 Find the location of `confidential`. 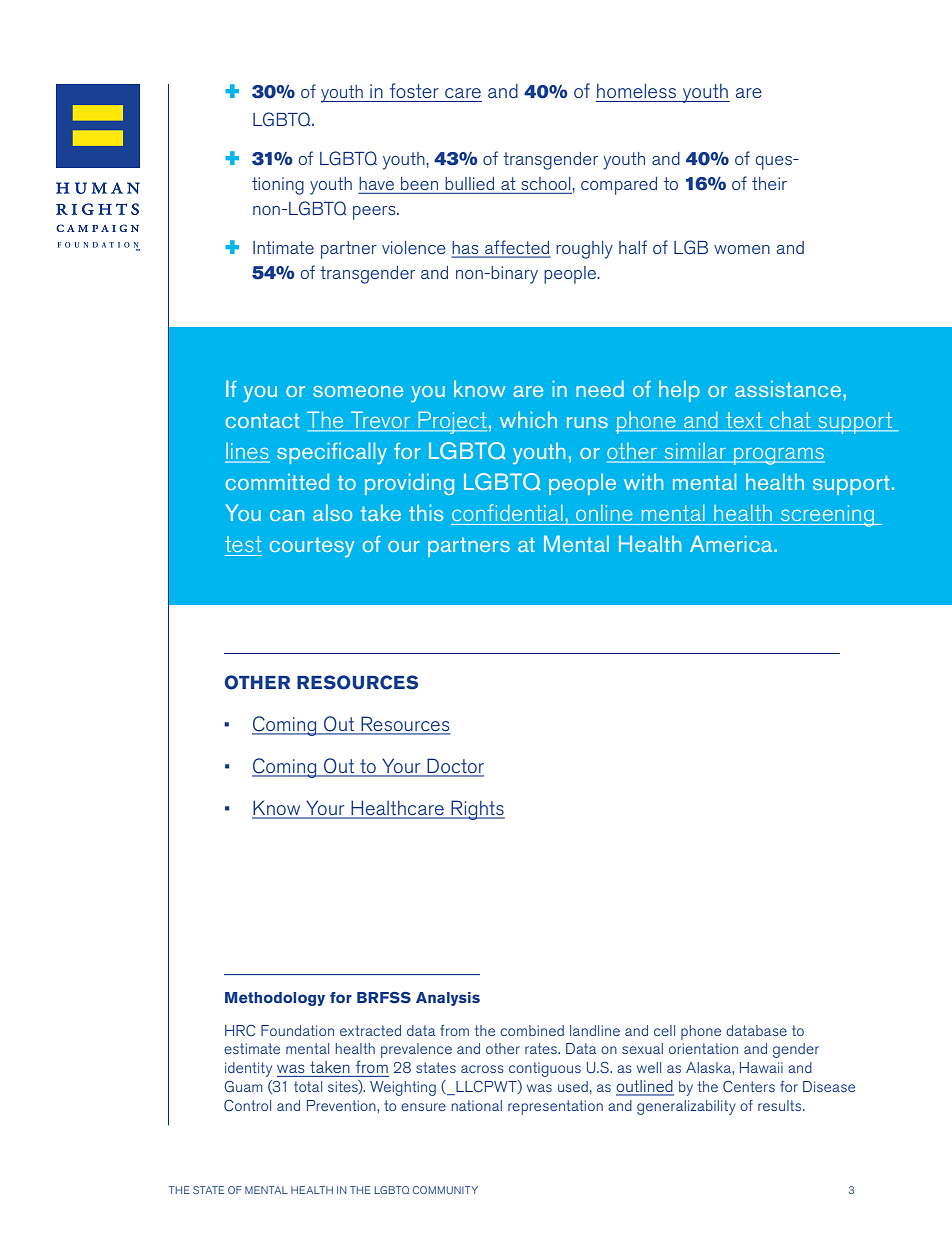

confidential is located at coordinates (507, 512).
